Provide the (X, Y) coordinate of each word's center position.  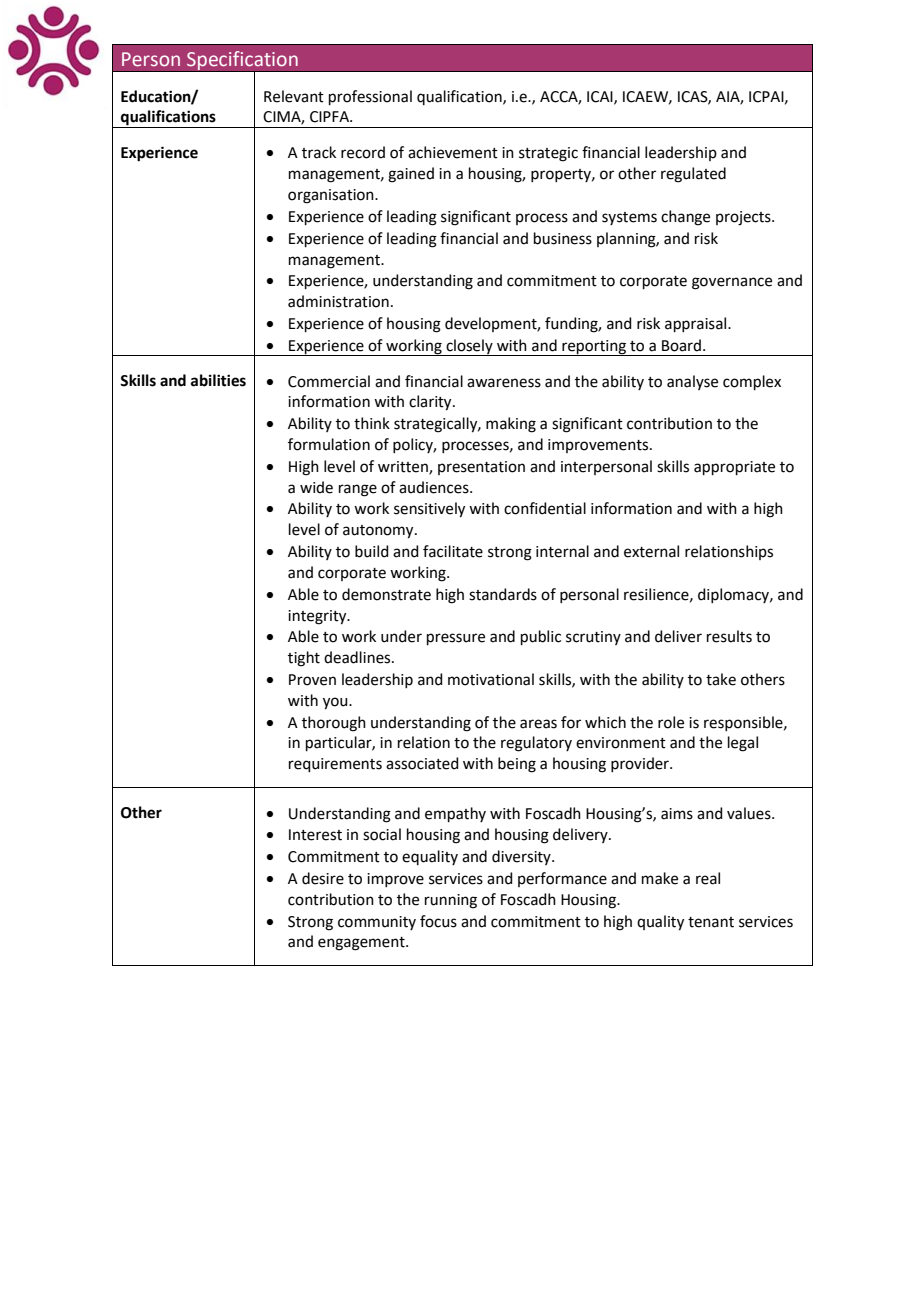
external (651, 551)
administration (338, 301)
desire (323, 878)
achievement (453, 152)
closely (469, 347)
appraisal (697, 324)
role (671, 722)
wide (316, 487)
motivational (491, 679)
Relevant (294, 96)
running (451, 901)
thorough (334, 724)
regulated (693, 175)
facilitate (453, 551)
